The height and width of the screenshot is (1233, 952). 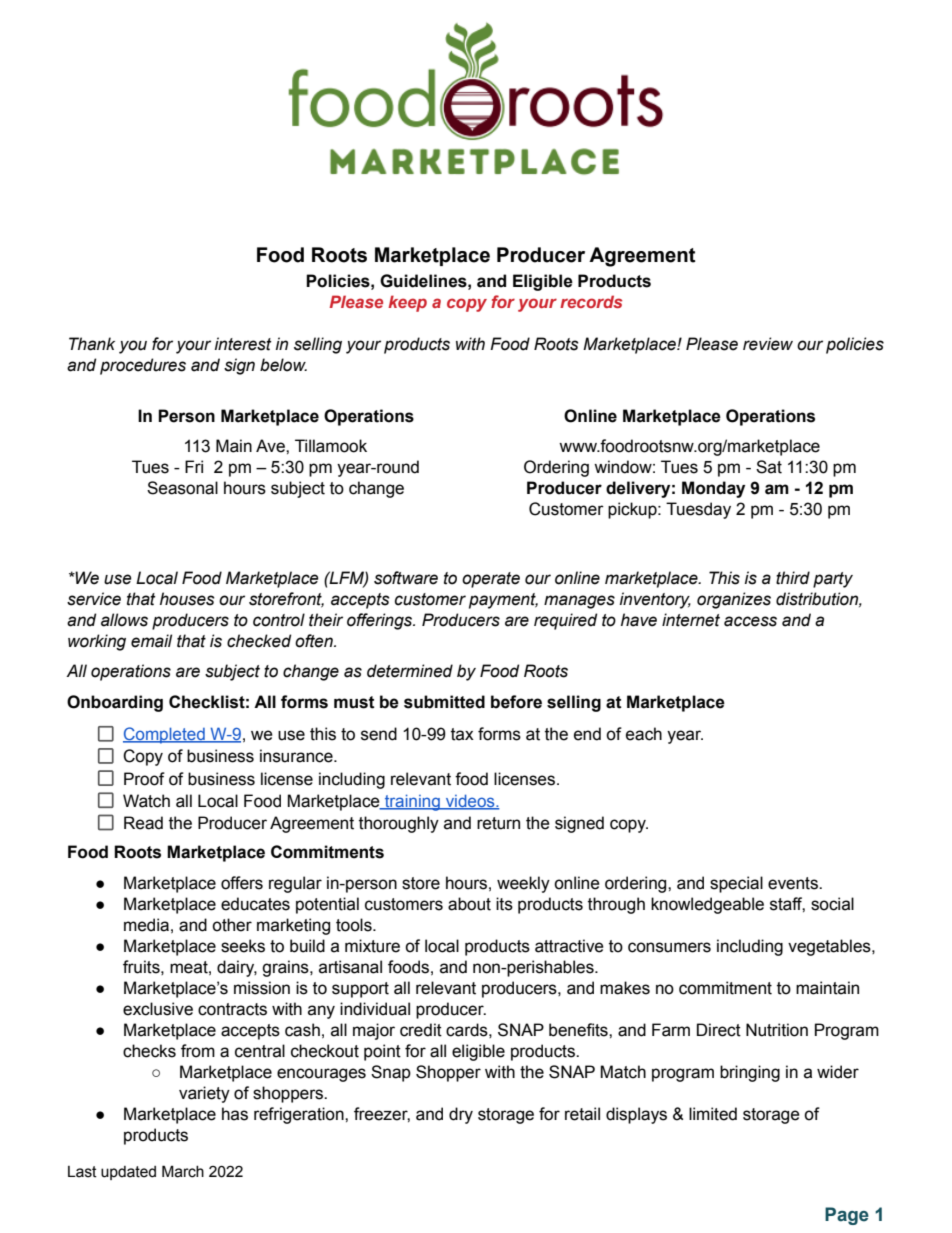 I want to click on procedures, so click(x=143, y=366).
